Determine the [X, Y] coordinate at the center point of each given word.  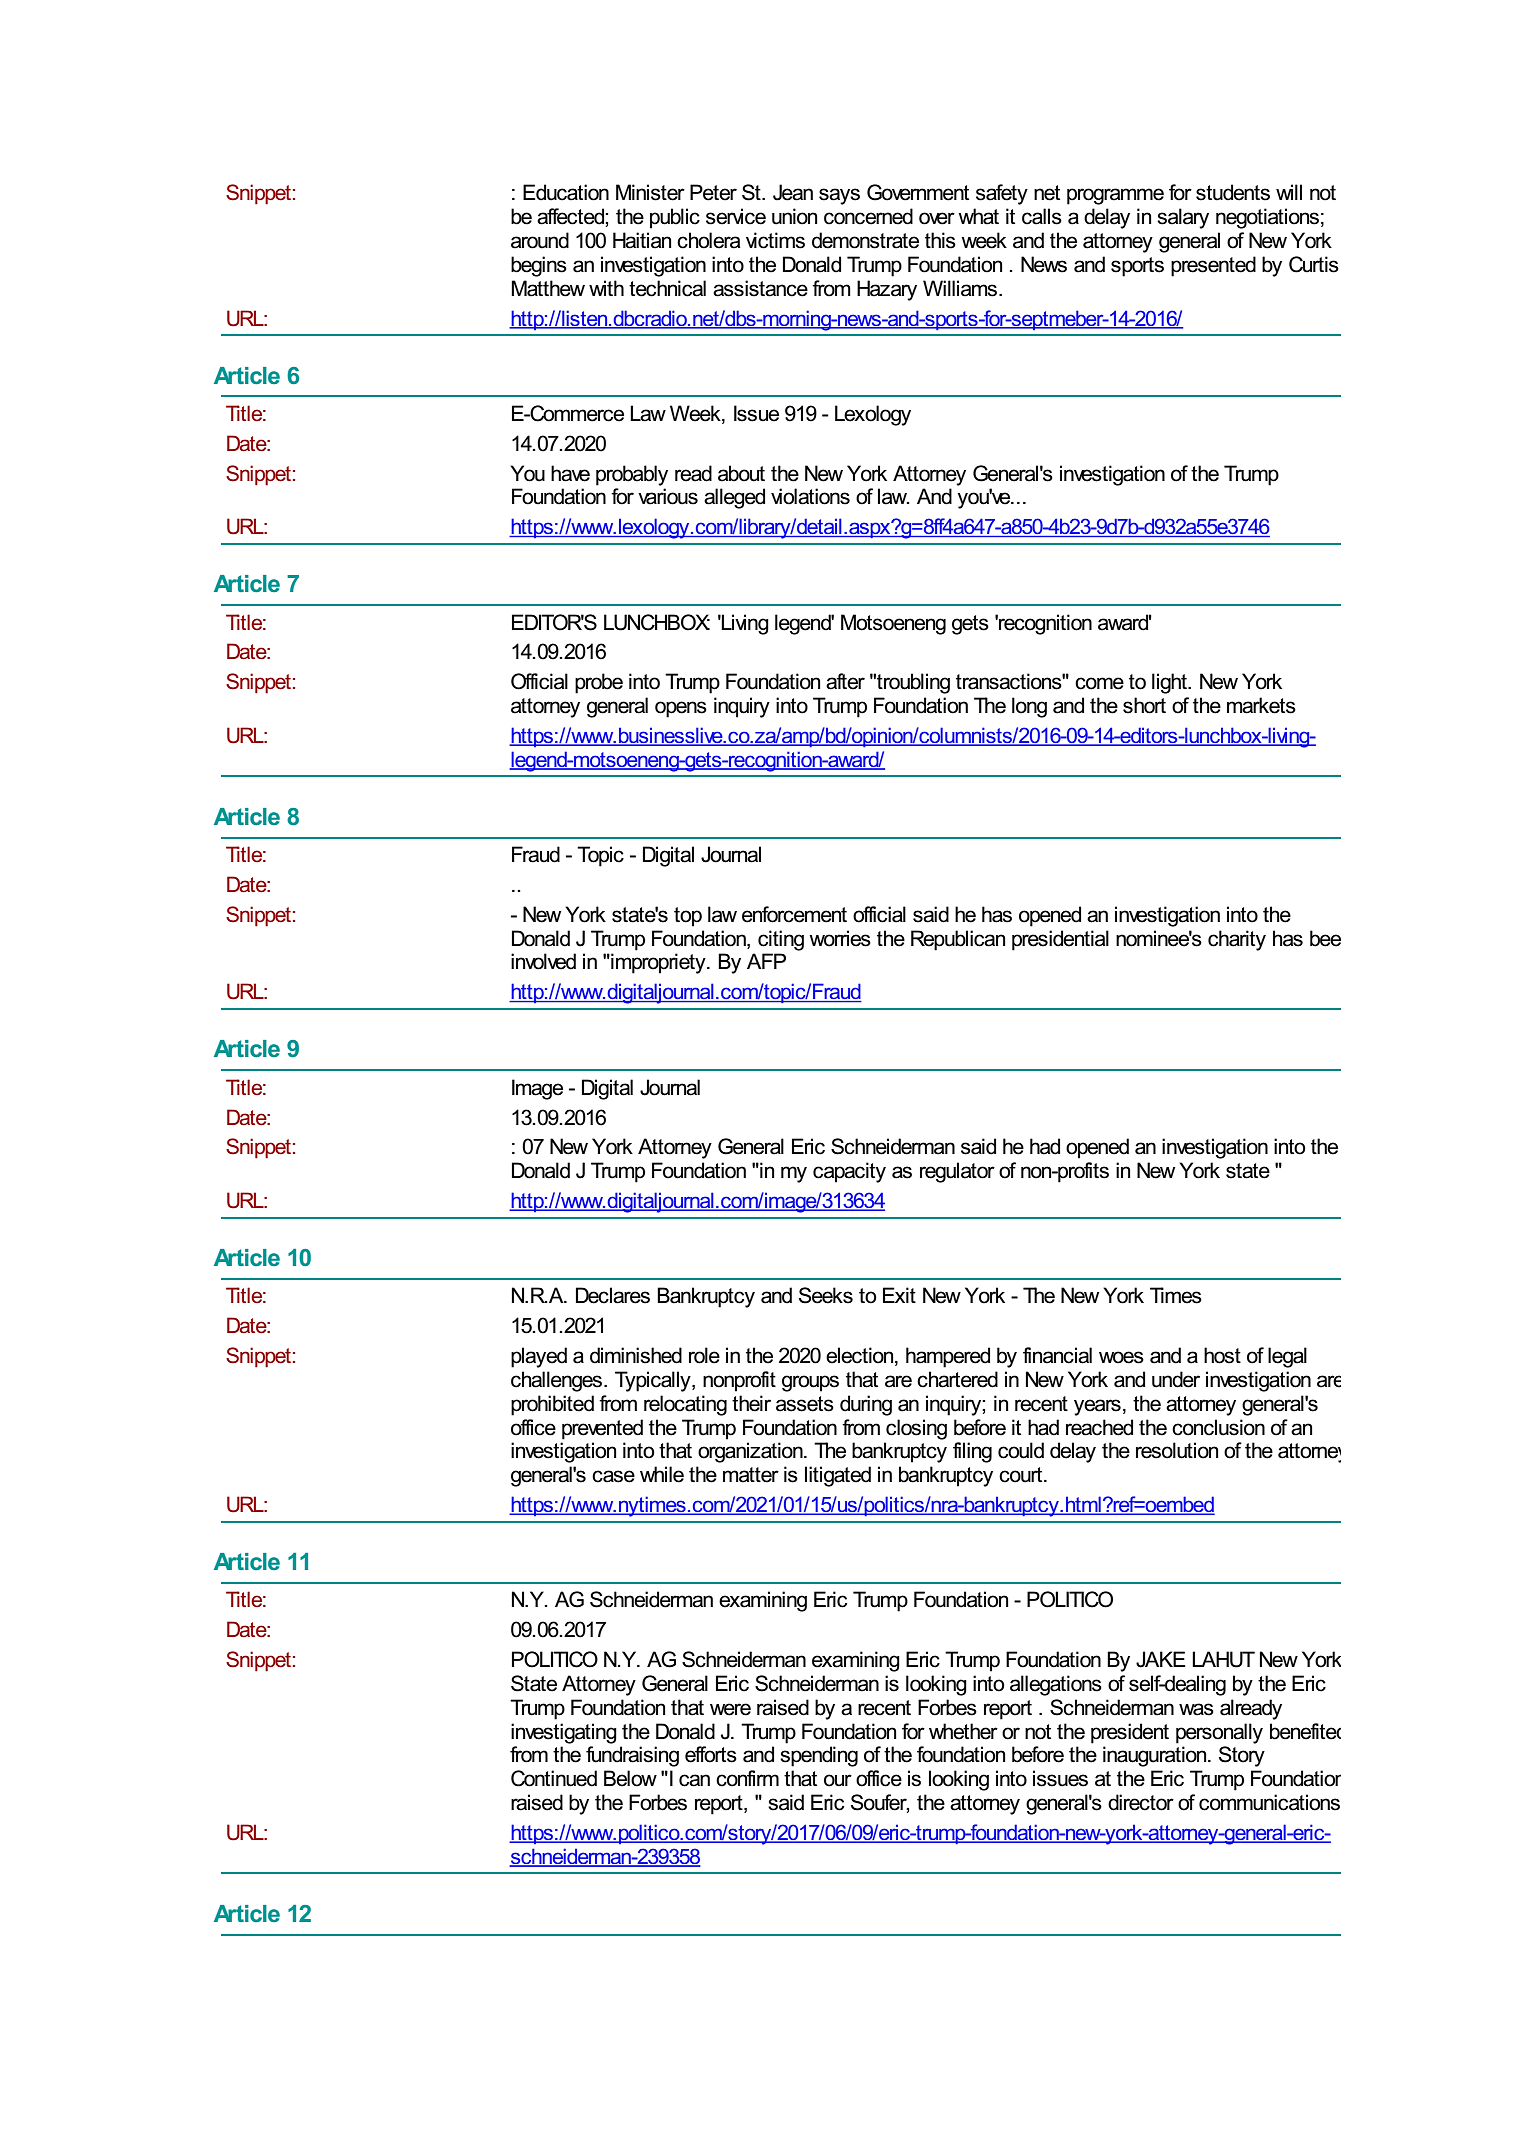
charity [1237, 940]
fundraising [632, 1756]
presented [1213, 266]
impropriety [658, 963]
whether [963, 1731]
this [940, 240]
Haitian [642, 240]
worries [840, 938]
